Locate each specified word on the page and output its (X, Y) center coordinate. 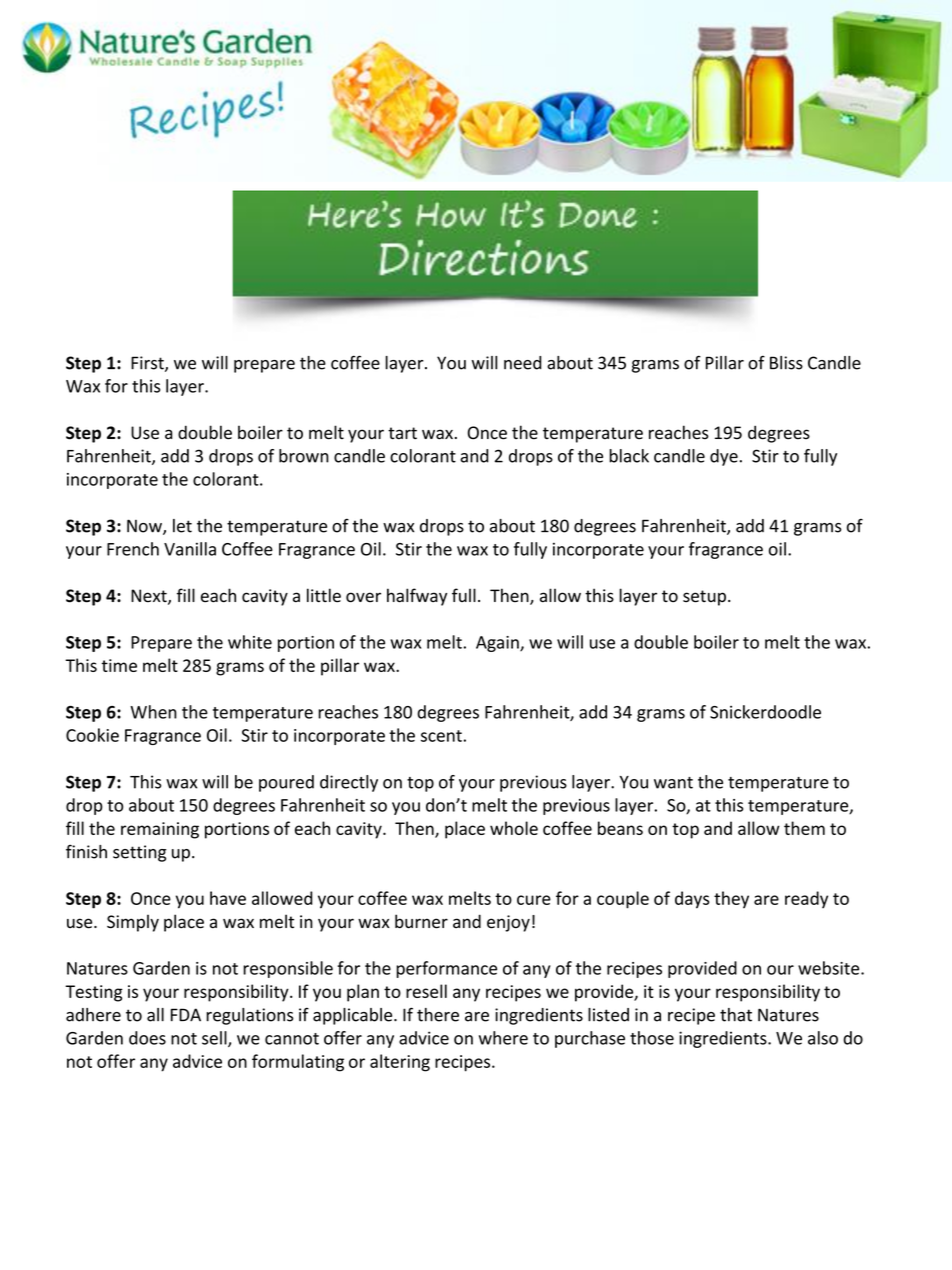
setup (704, 598)
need (523, 363)
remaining (160, 830)
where (503, 1038)
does (147, 1038)
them (804, 828)
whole (514, 828)
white (250, 642)
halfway (417, 597)
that (736, 1015)
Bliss (786, 363)
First (148, 364)
